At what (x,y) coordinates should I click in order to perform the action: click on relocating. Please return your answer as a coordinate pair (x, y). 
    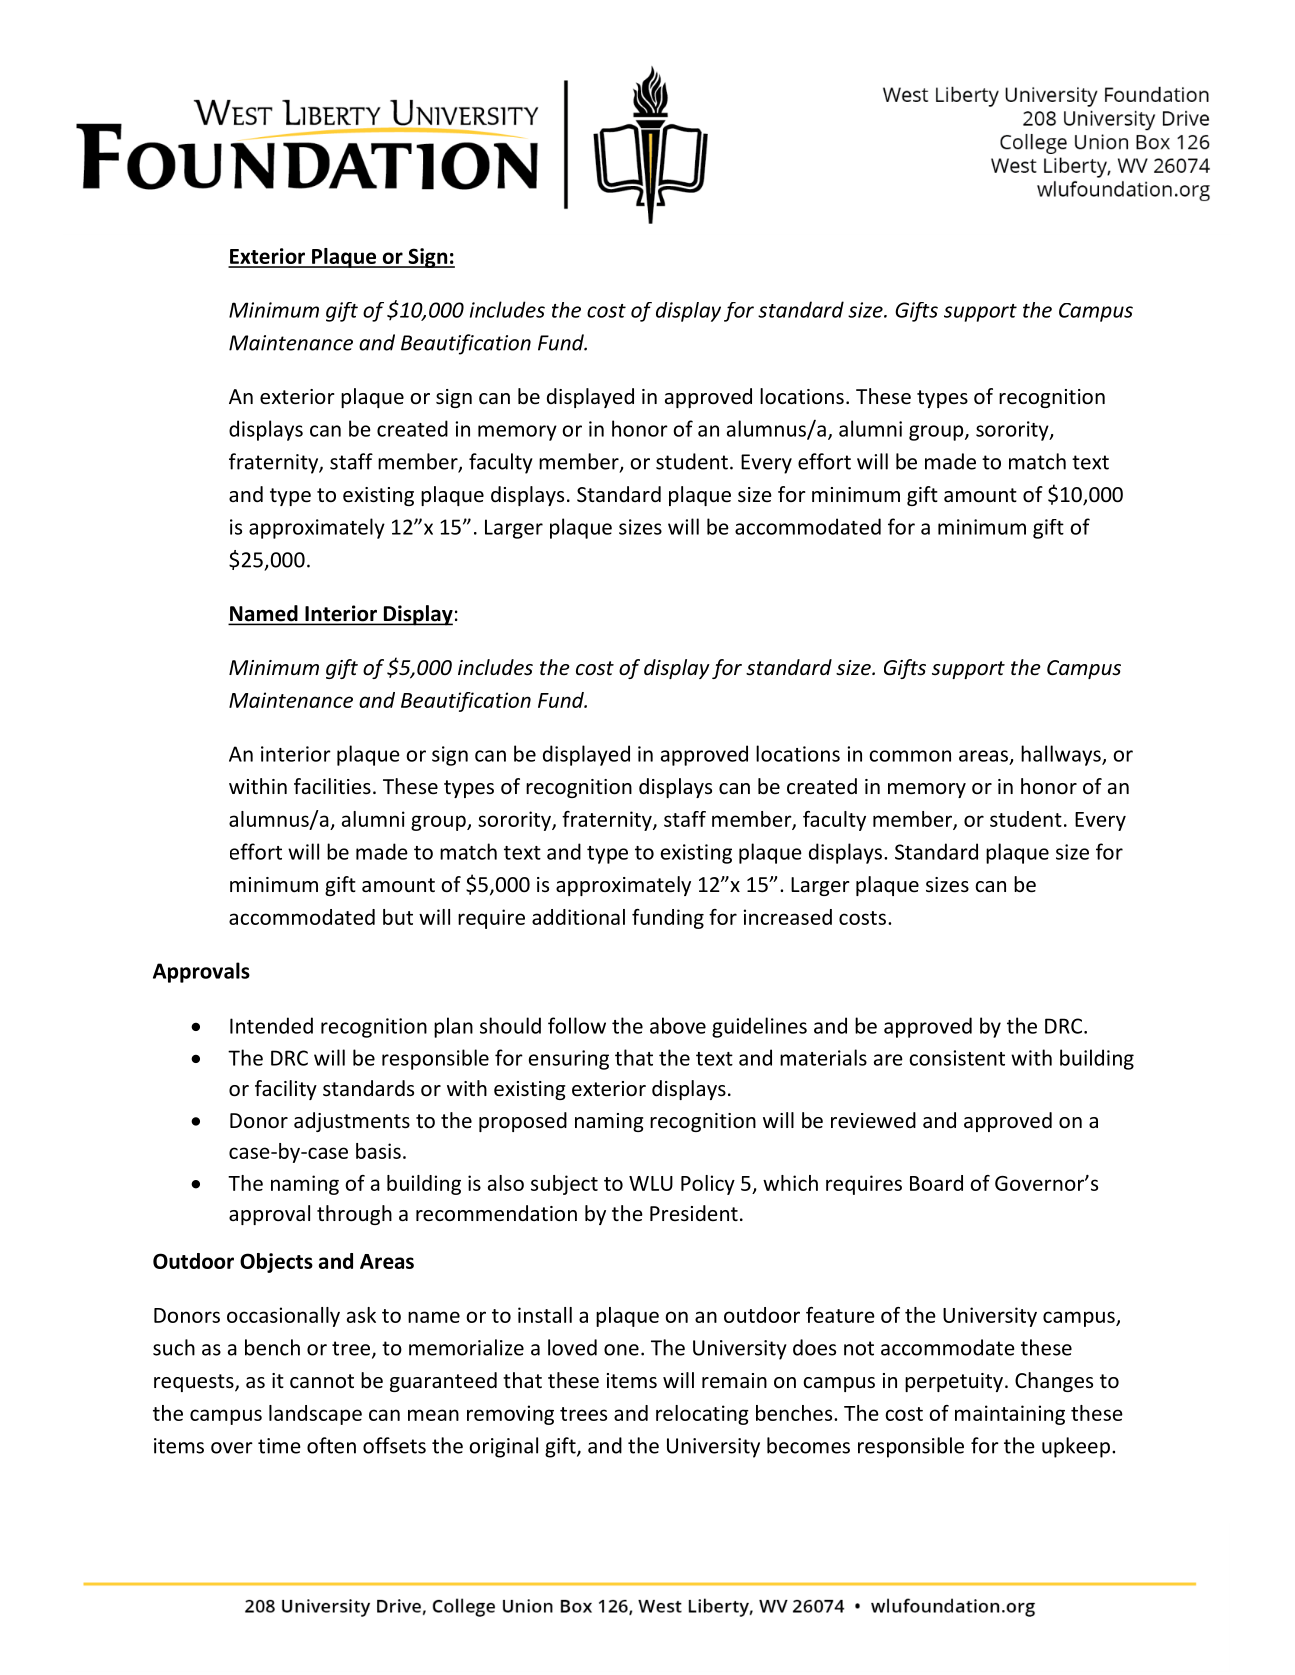
    Looking at the image, I should click on (702, 1415).
